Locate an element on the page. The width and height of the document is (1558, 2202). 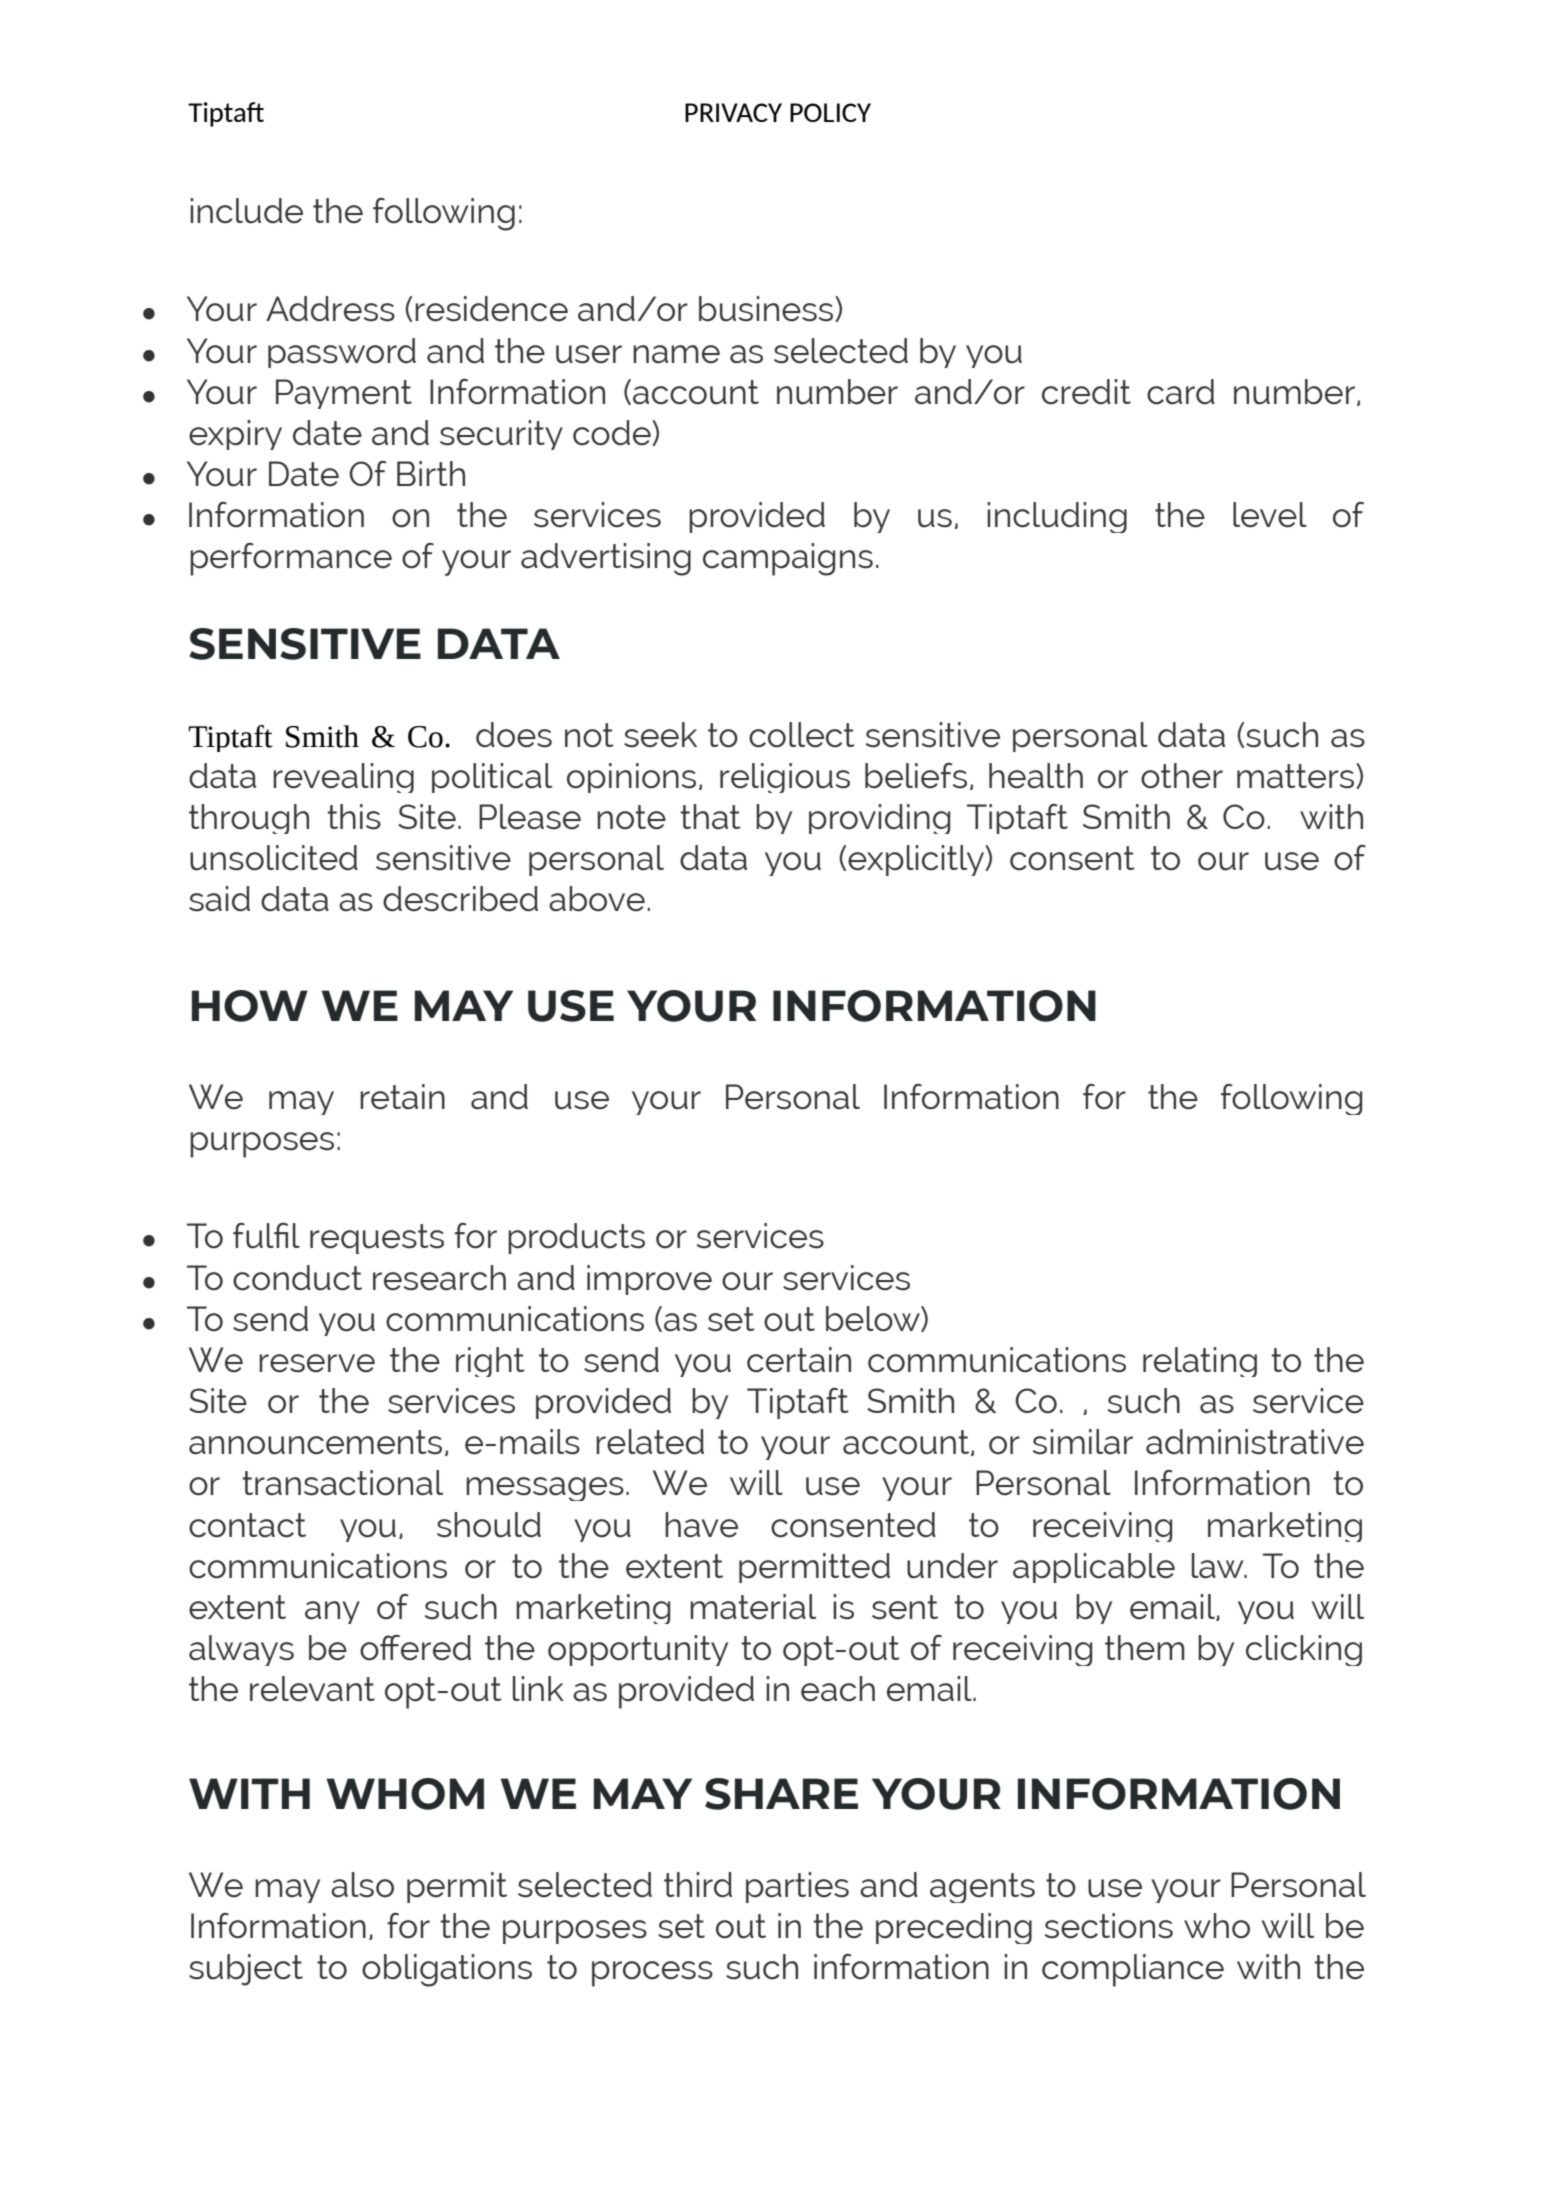
card is located at coordinates (1181, 392).
